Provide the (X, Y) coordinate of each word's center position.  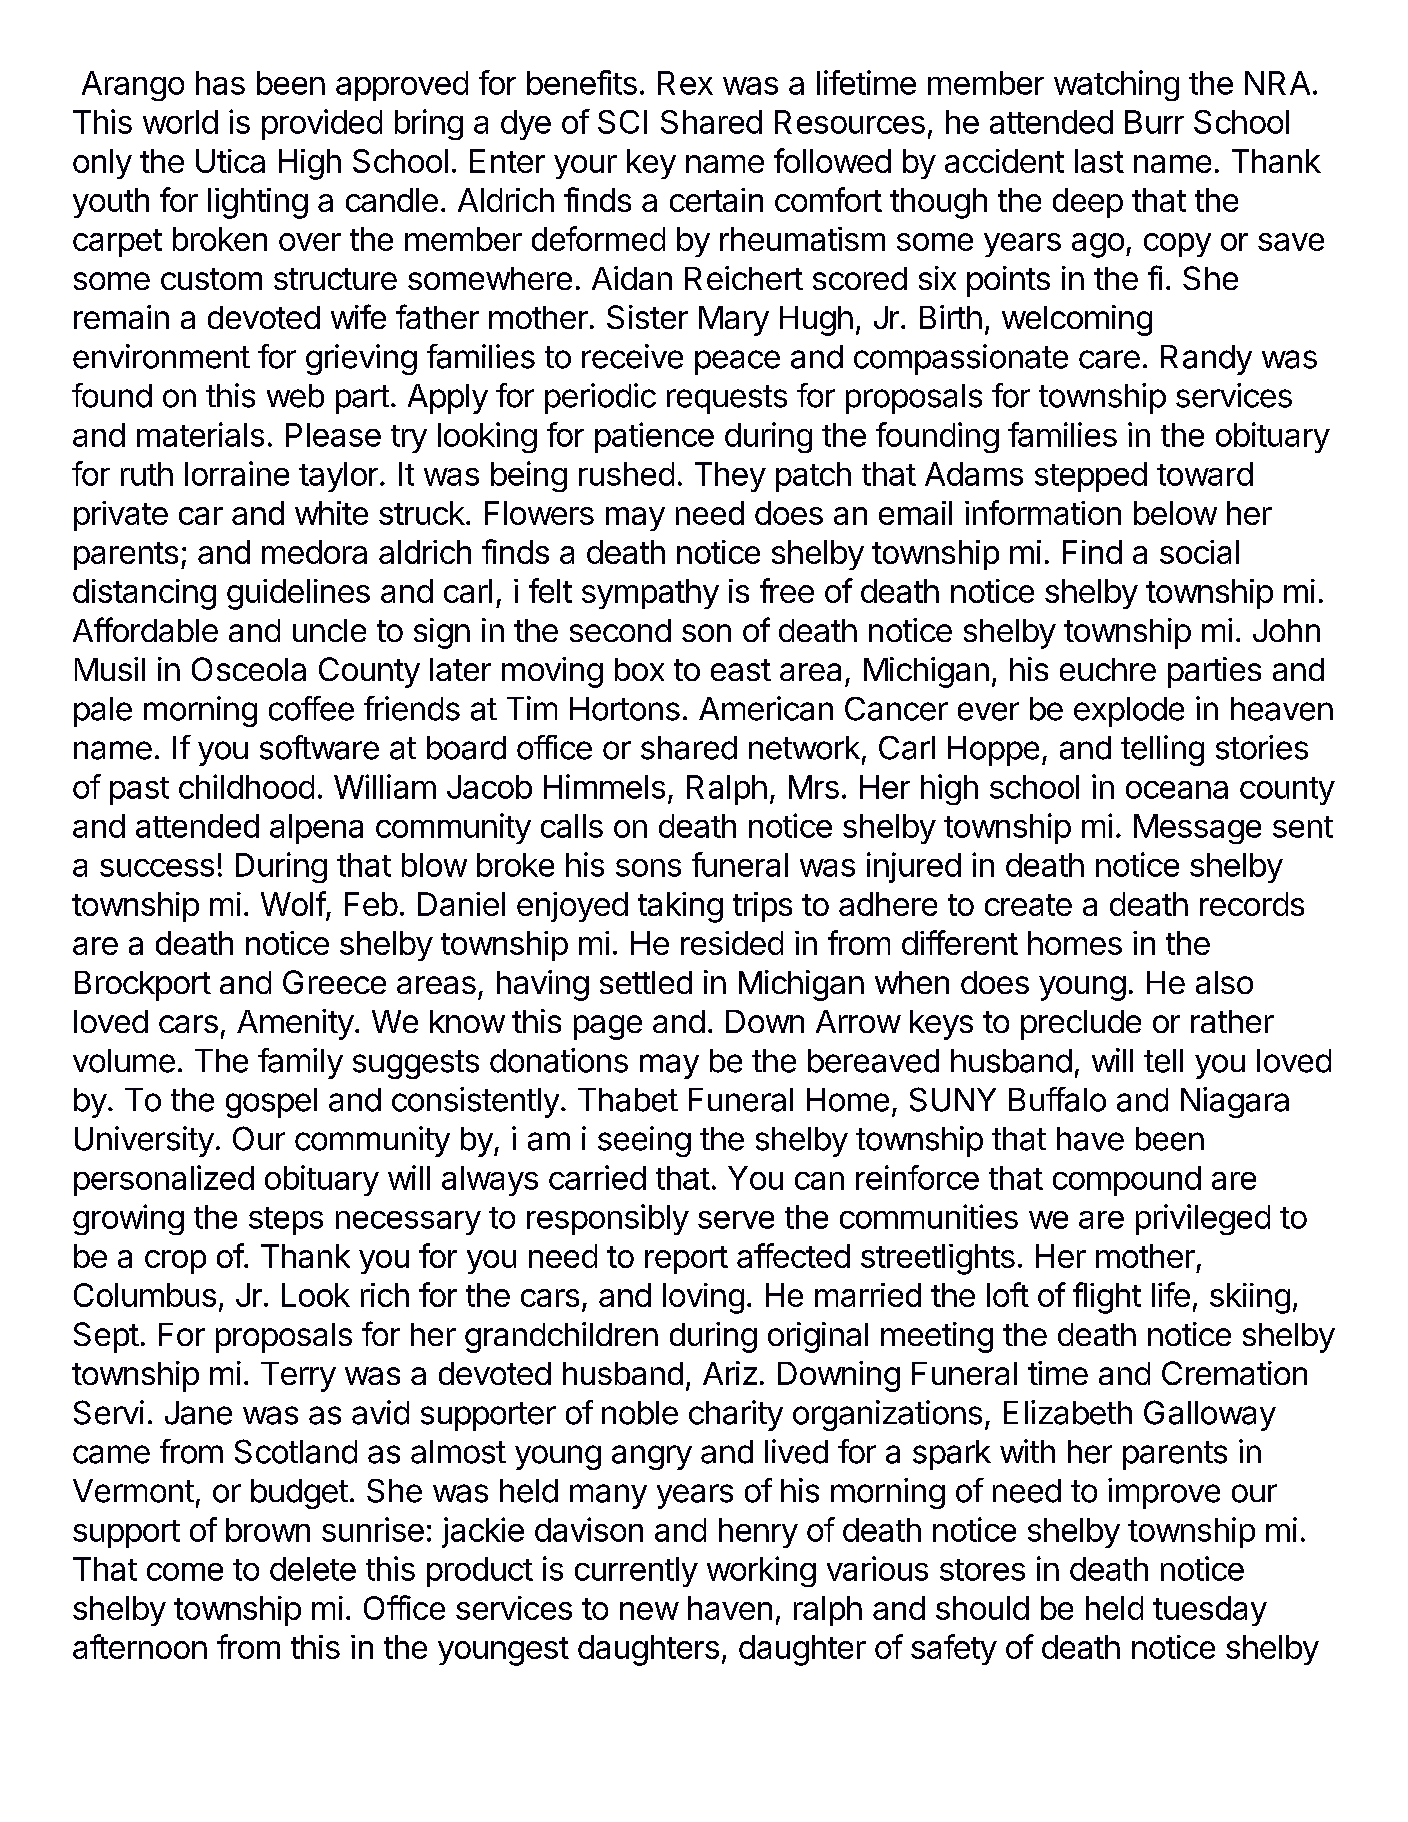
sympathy (650, 594)
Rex (685, 83)
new (649, 1611)
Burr (1154, 122)
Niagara (1235, 1102)
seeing (644, 1141)
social (1199, 552)
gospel (271, 1103)
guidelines (298, 594)
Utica (230, 161)
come (185, 1572)
